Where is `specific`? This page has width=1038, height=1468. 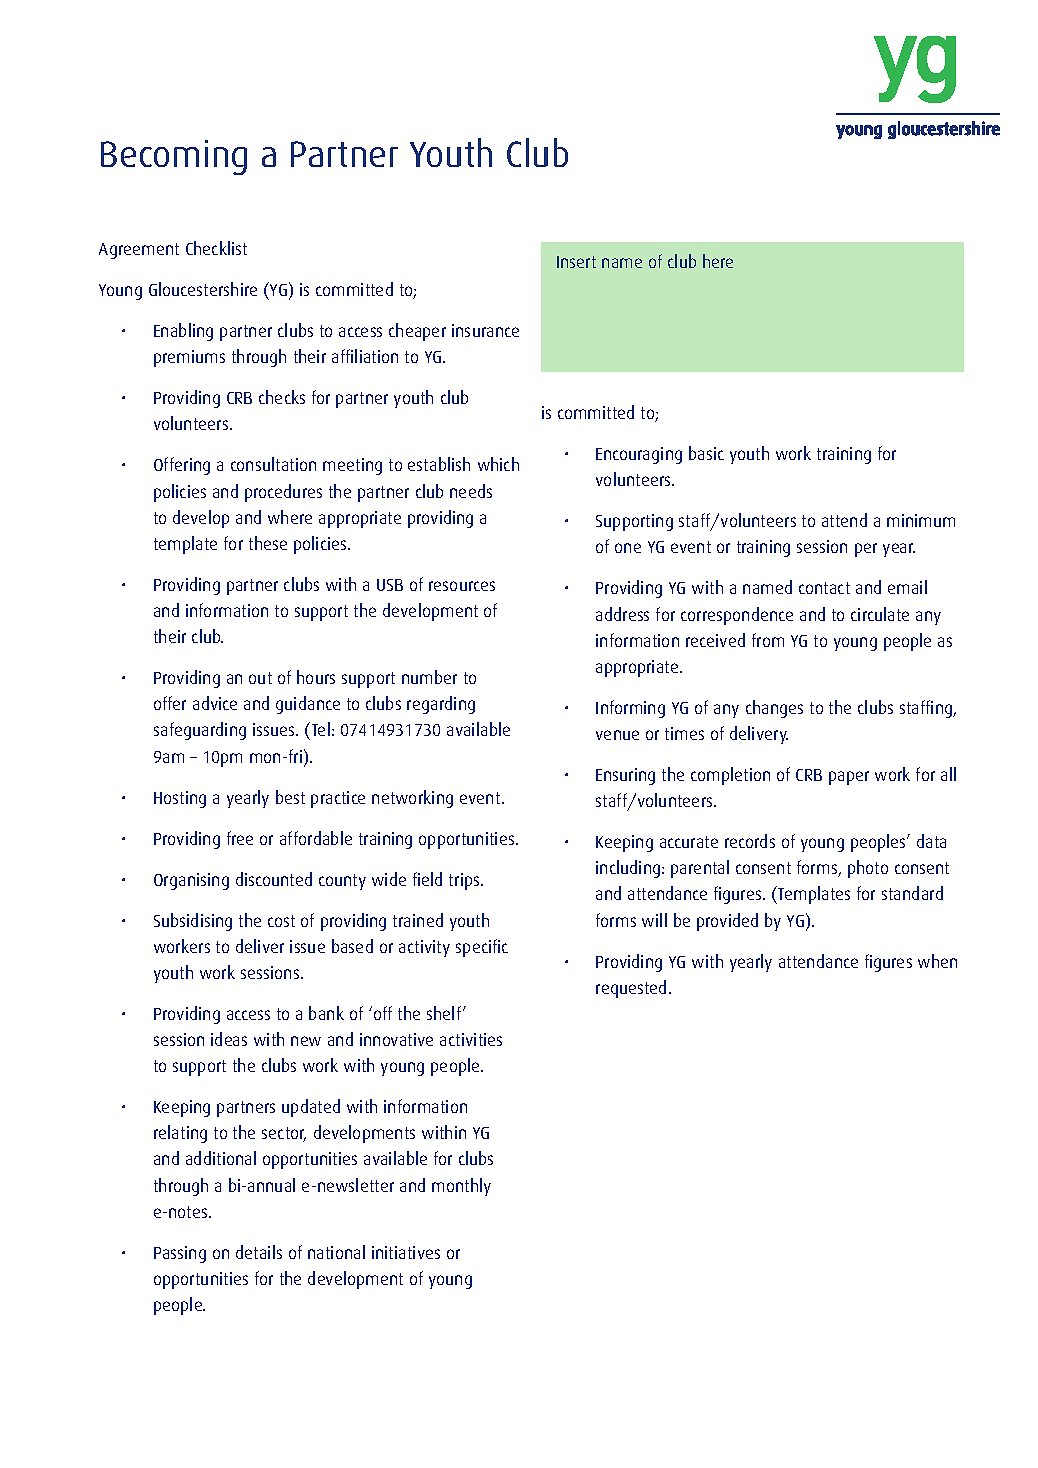 specific is located at coordinates (482, 948).
